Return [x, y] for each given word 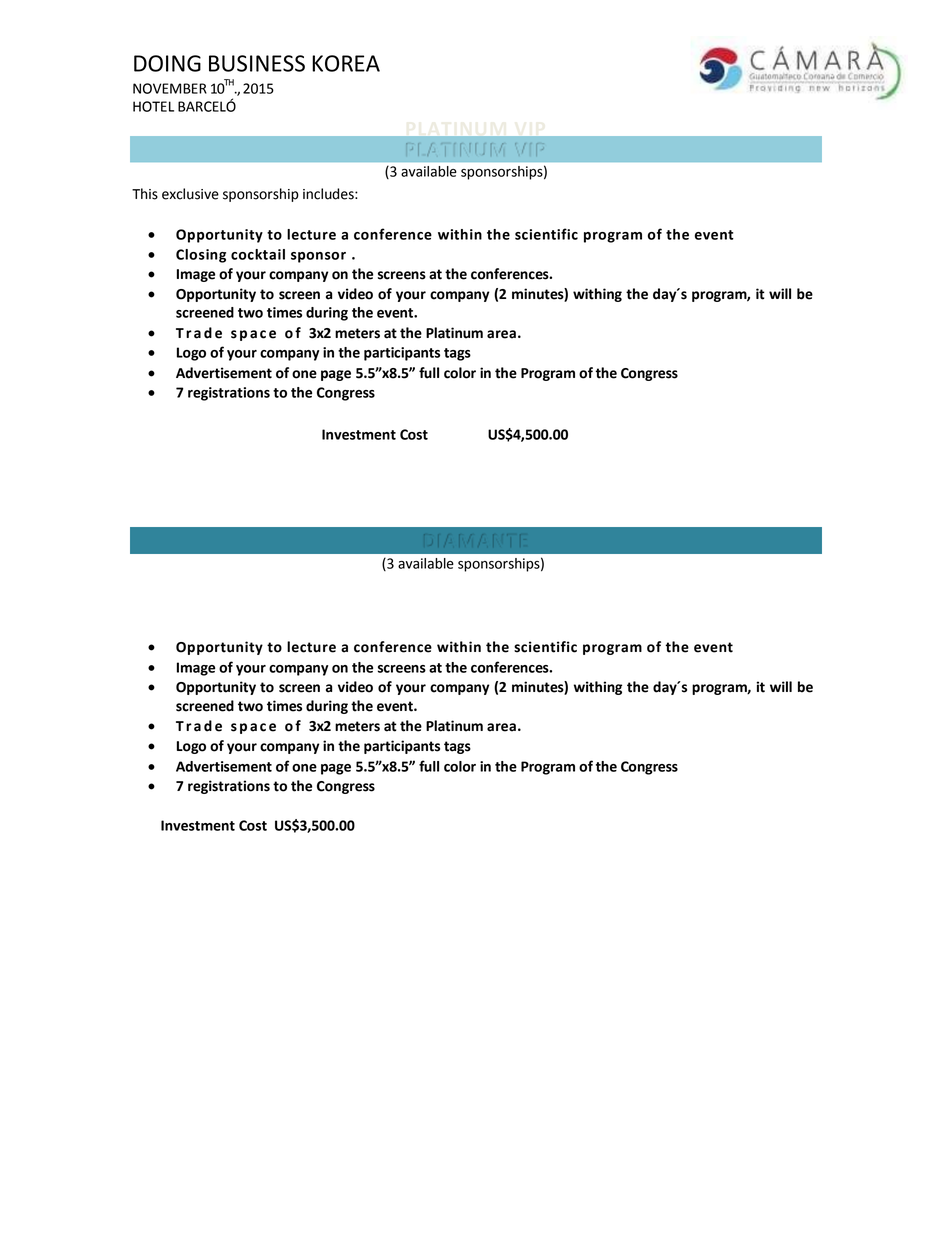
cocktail [258, 254]
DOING [167, 63]
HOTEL [153, 106]
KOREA [346, 63]
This [145, 194]
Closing [201, 256]
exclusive [190, 194]
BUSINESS [257, 63]
